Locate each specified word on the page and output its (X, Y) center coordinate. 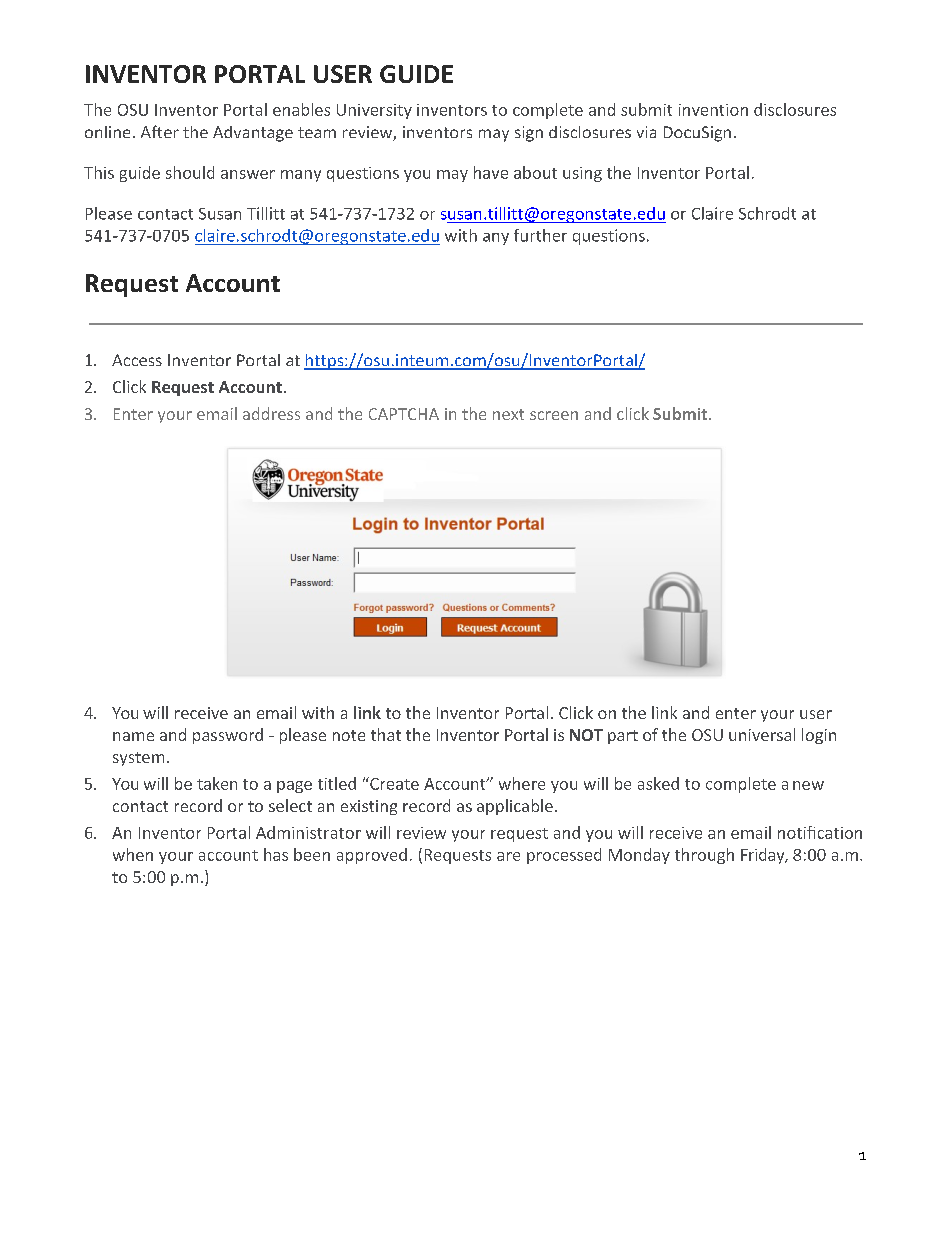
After (160, 131)
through (704, 856)
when (133, 854)
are (508, 856)
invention (713, 110)
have (491, 172)
